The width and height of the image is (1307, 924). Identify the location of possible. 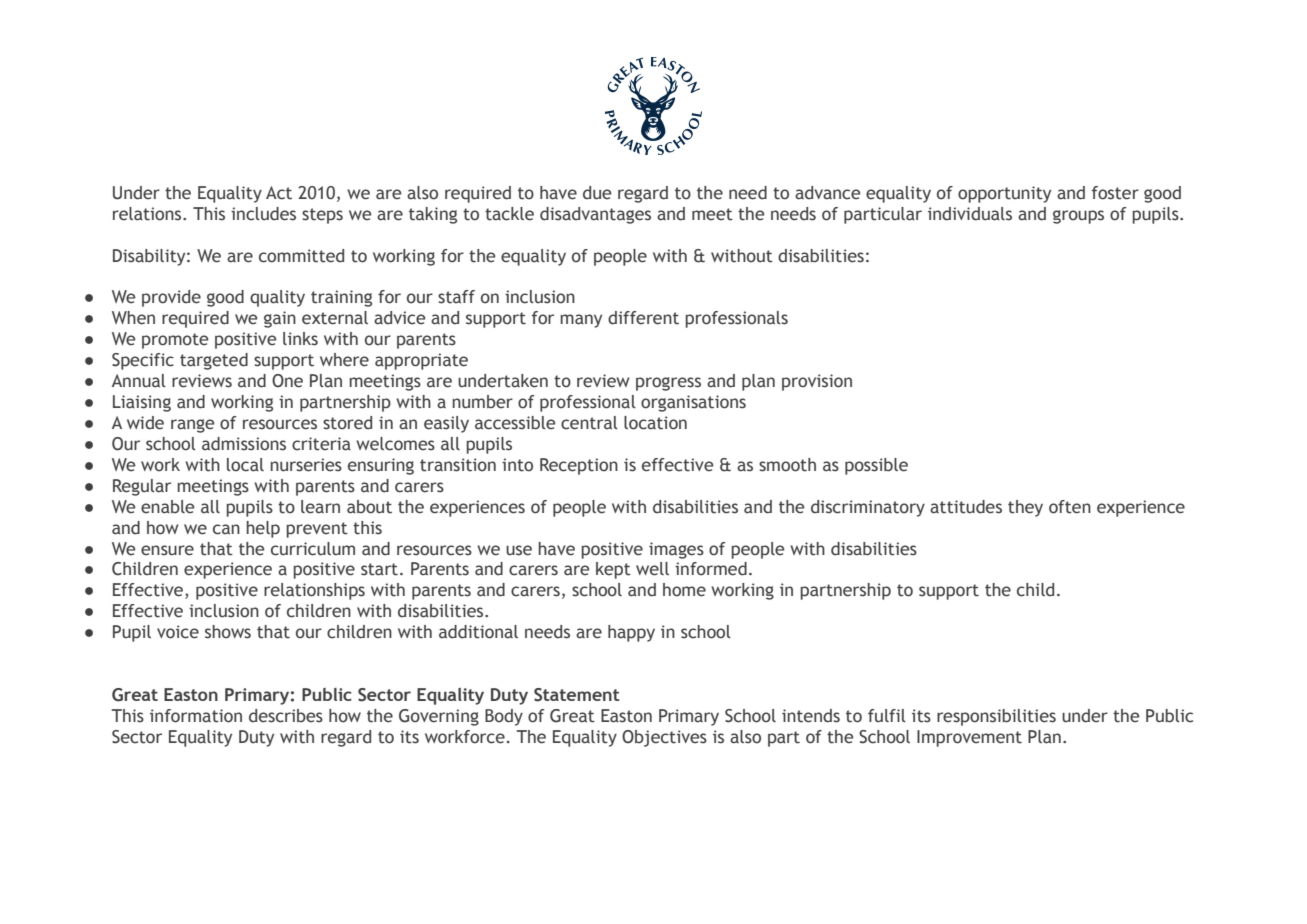
(876, 466).
